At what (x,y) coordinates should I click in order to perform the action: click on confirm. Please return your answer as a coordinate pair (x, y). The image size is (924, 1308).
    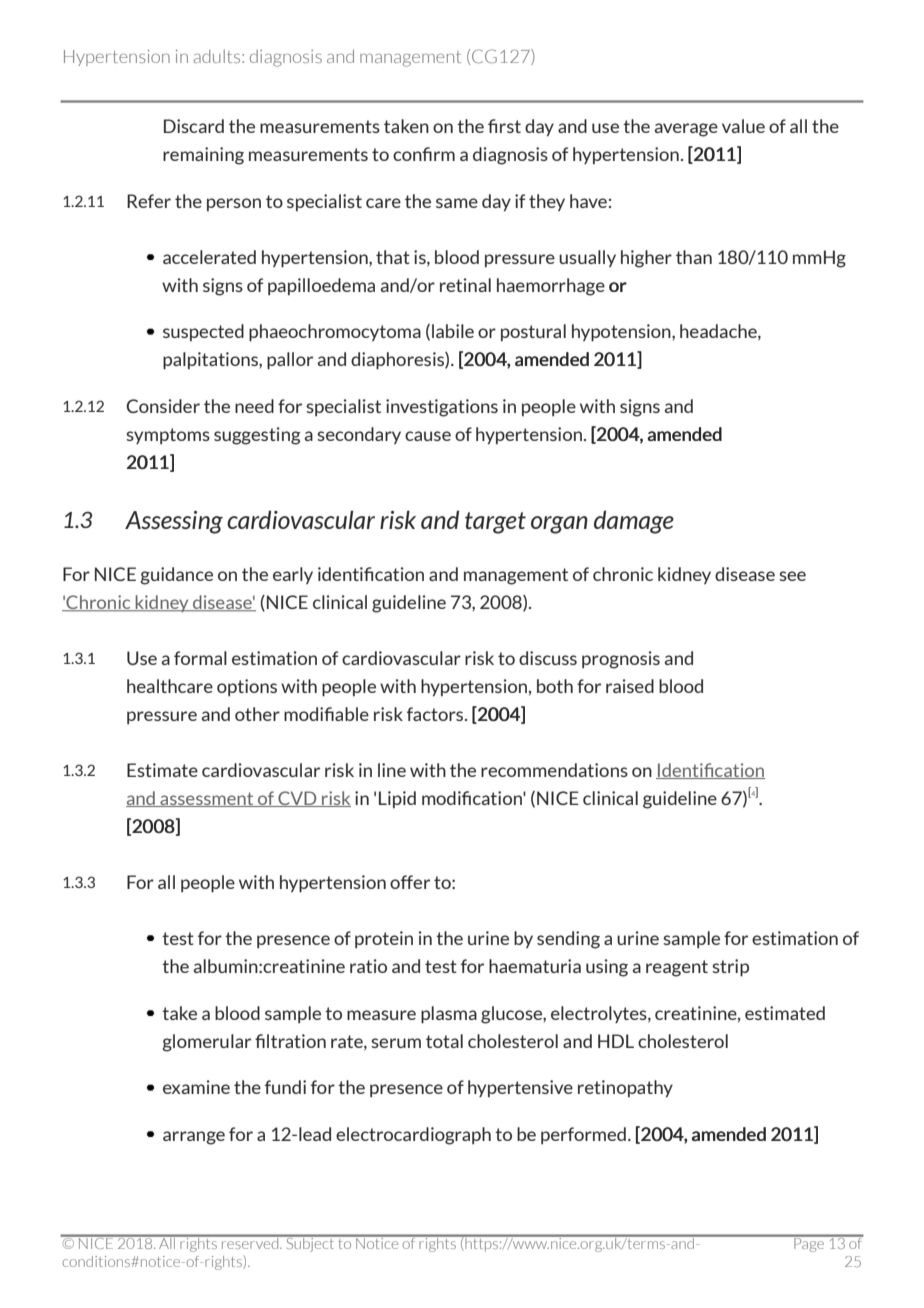
    Looking at the image, I should click on (424, 154).
